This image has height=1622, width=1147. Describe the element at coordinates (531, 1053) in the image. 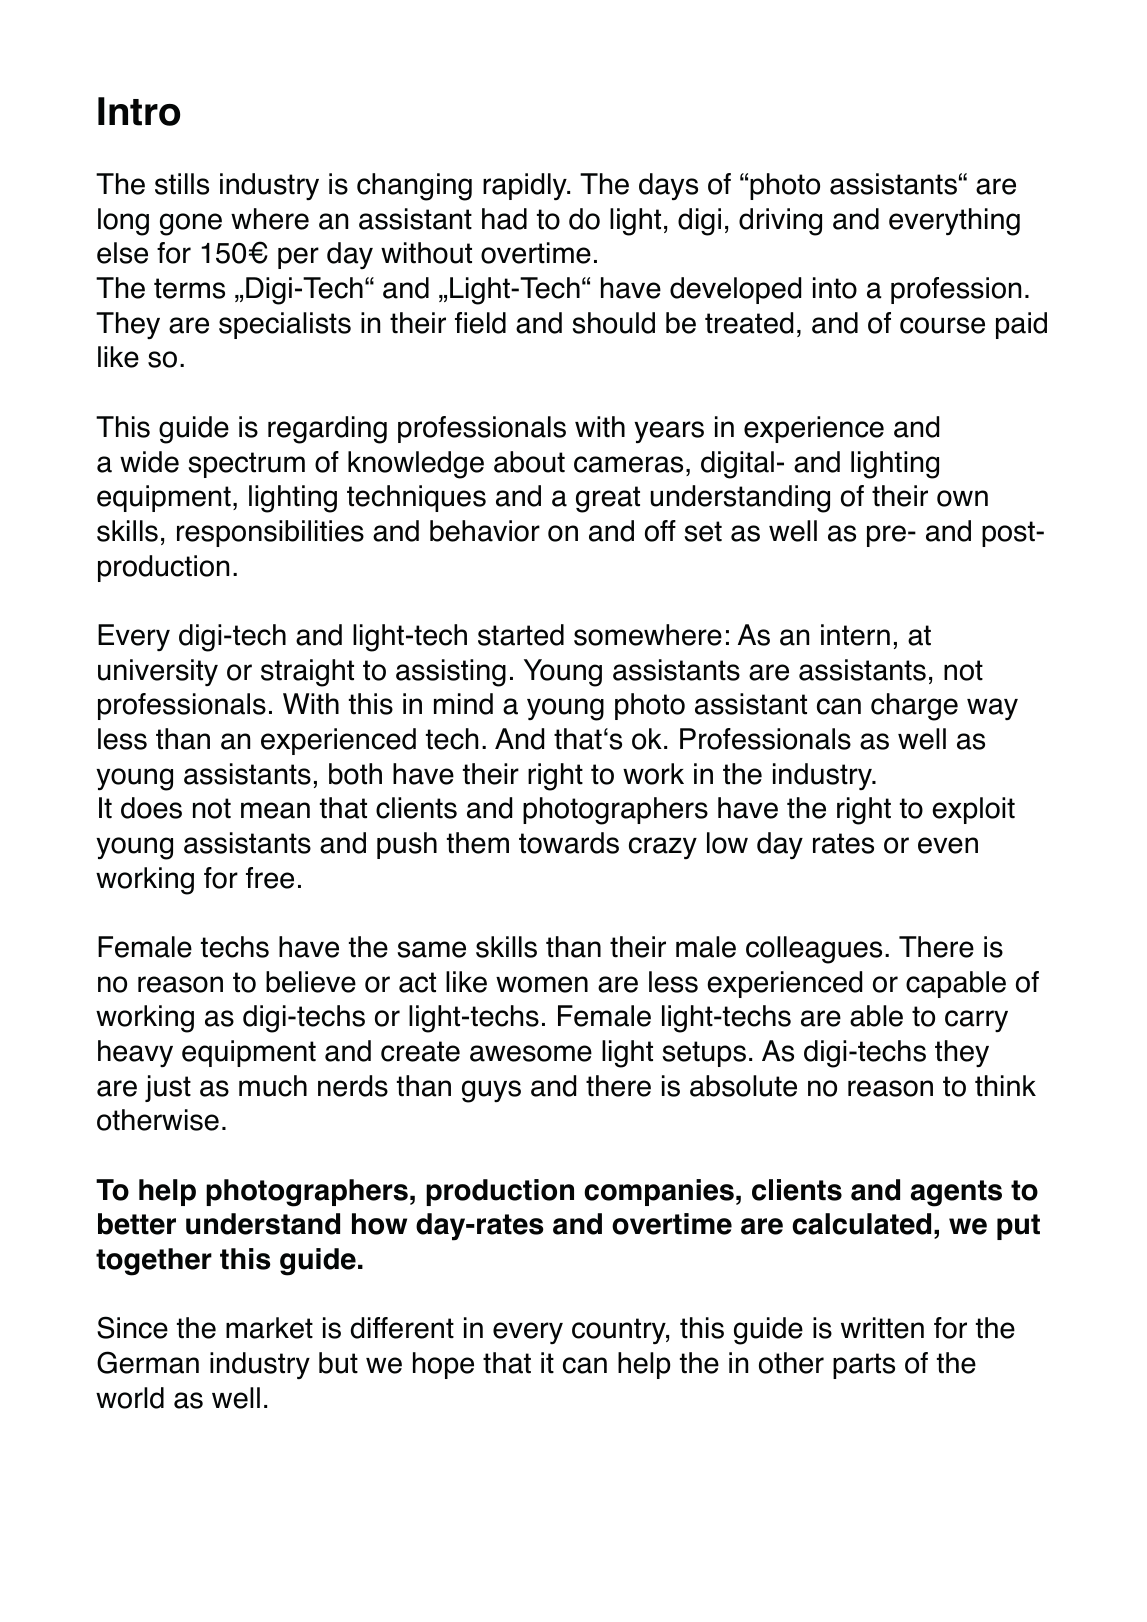

I see `awesome` at that location.
